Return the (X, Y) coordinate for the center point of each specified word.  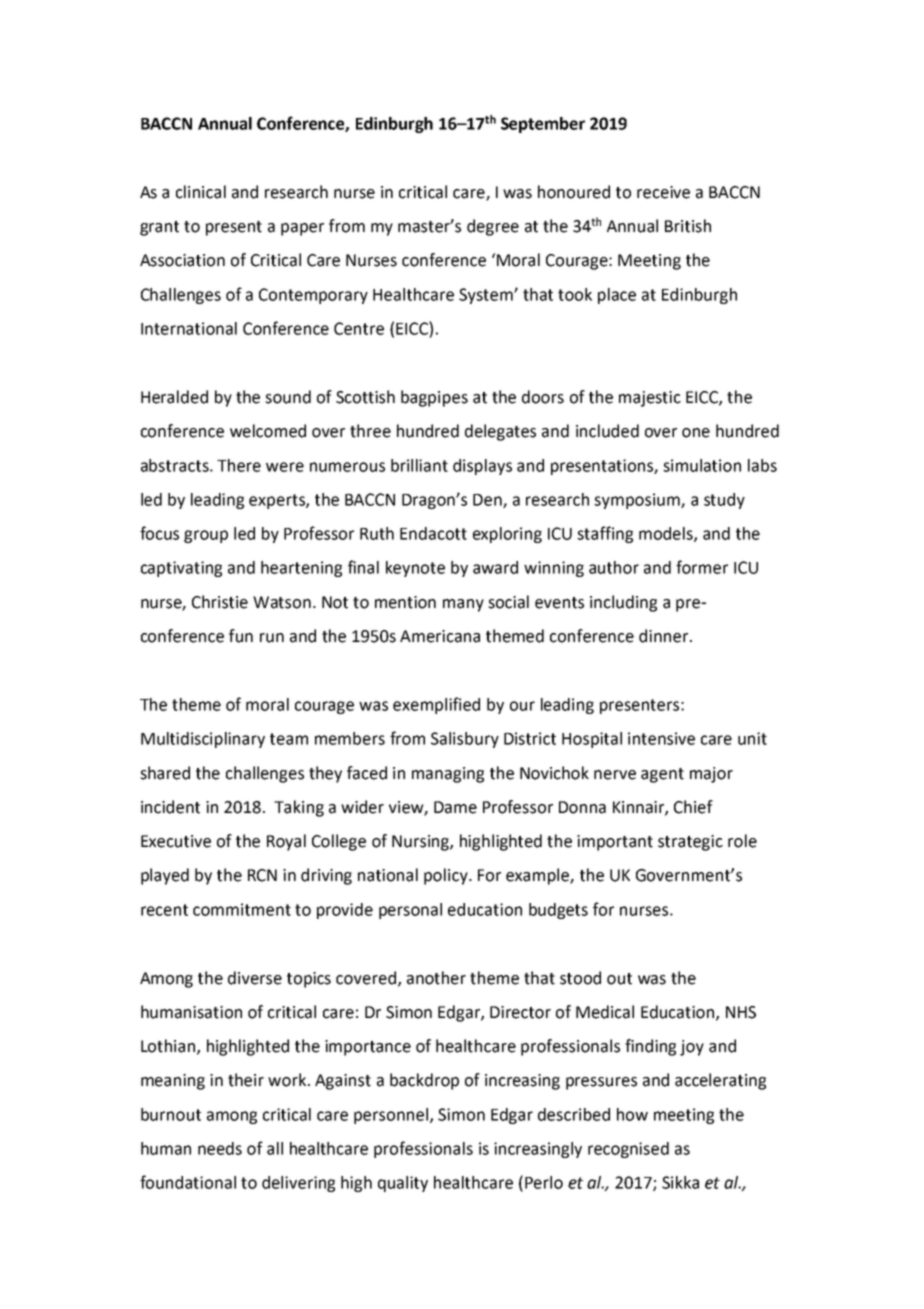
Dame (455, 807)
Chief (693, 807)
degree (493, 227)
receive (663, 192)
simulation (702, 465)
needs (220, 1148)
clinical (201, 192)
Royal (286, 842)
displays (482, 467)
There (239, 465)
